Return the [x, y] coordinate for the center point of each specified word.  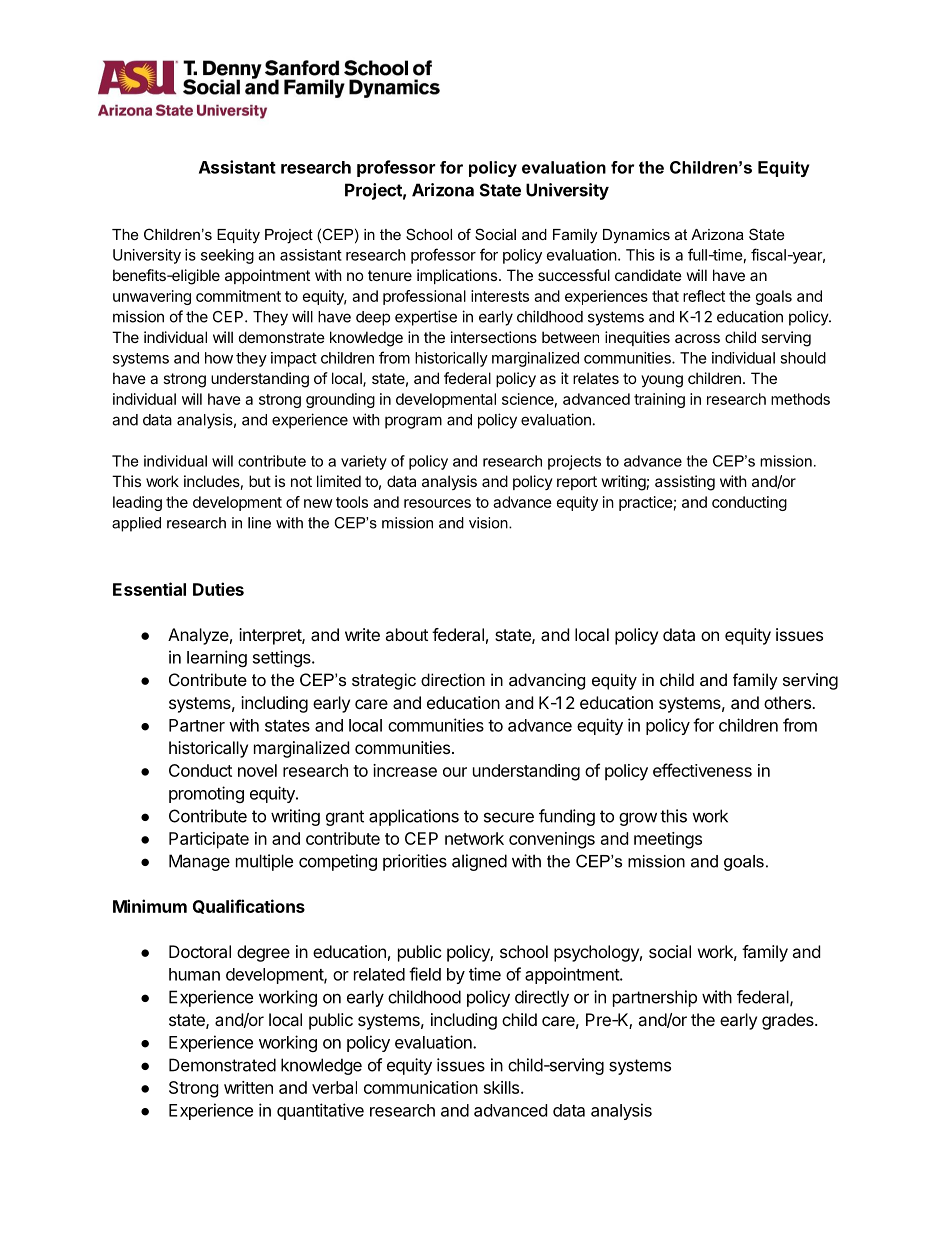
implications [457, 276]
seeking [227, 256]
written [248, 1087]
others [788, 702]
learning [217, 658]
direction [453, 679]
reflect [704, 296]
